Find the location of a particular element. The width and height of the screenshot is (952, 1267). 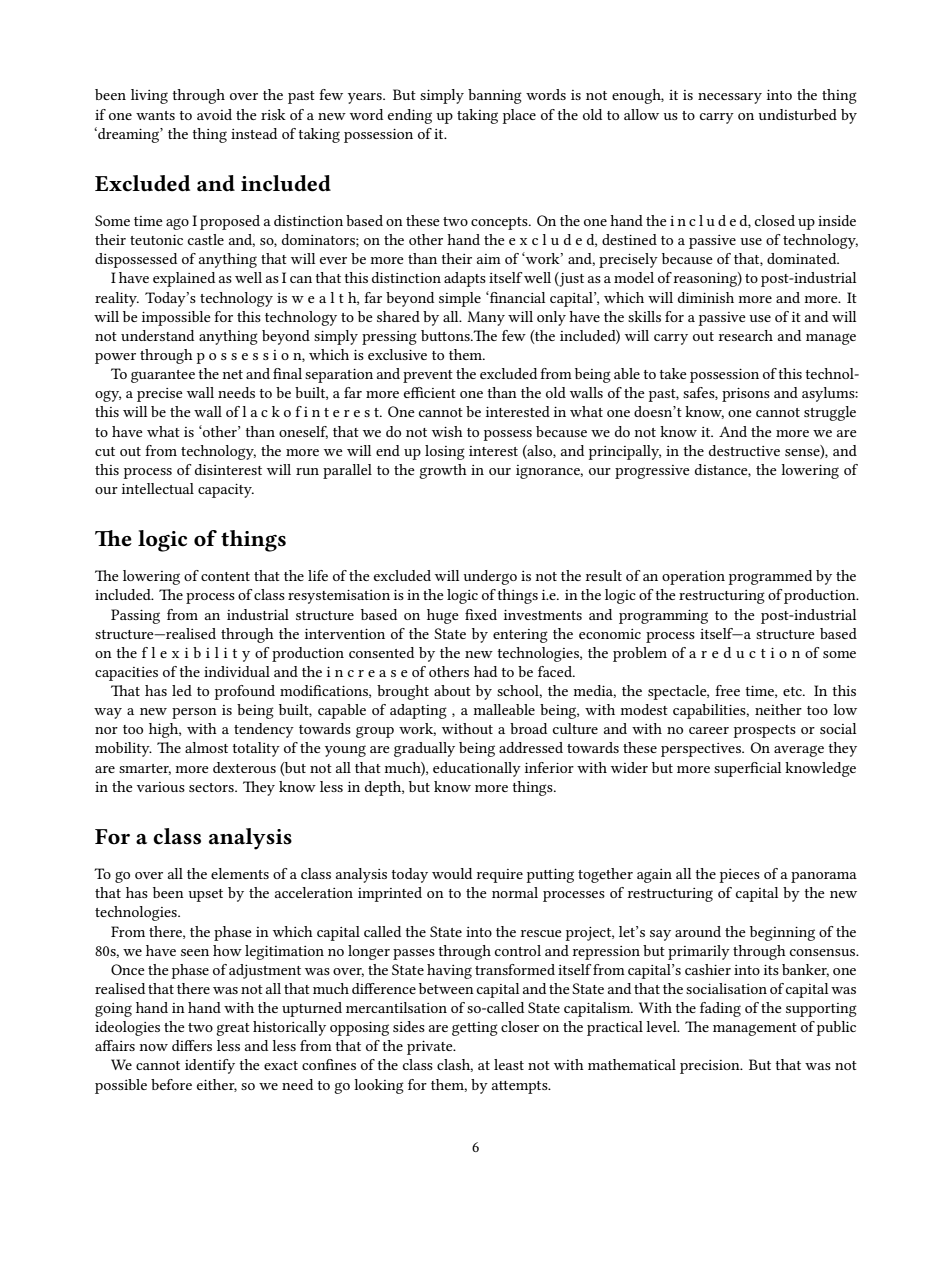

content is located at coordinates (225, 576).
